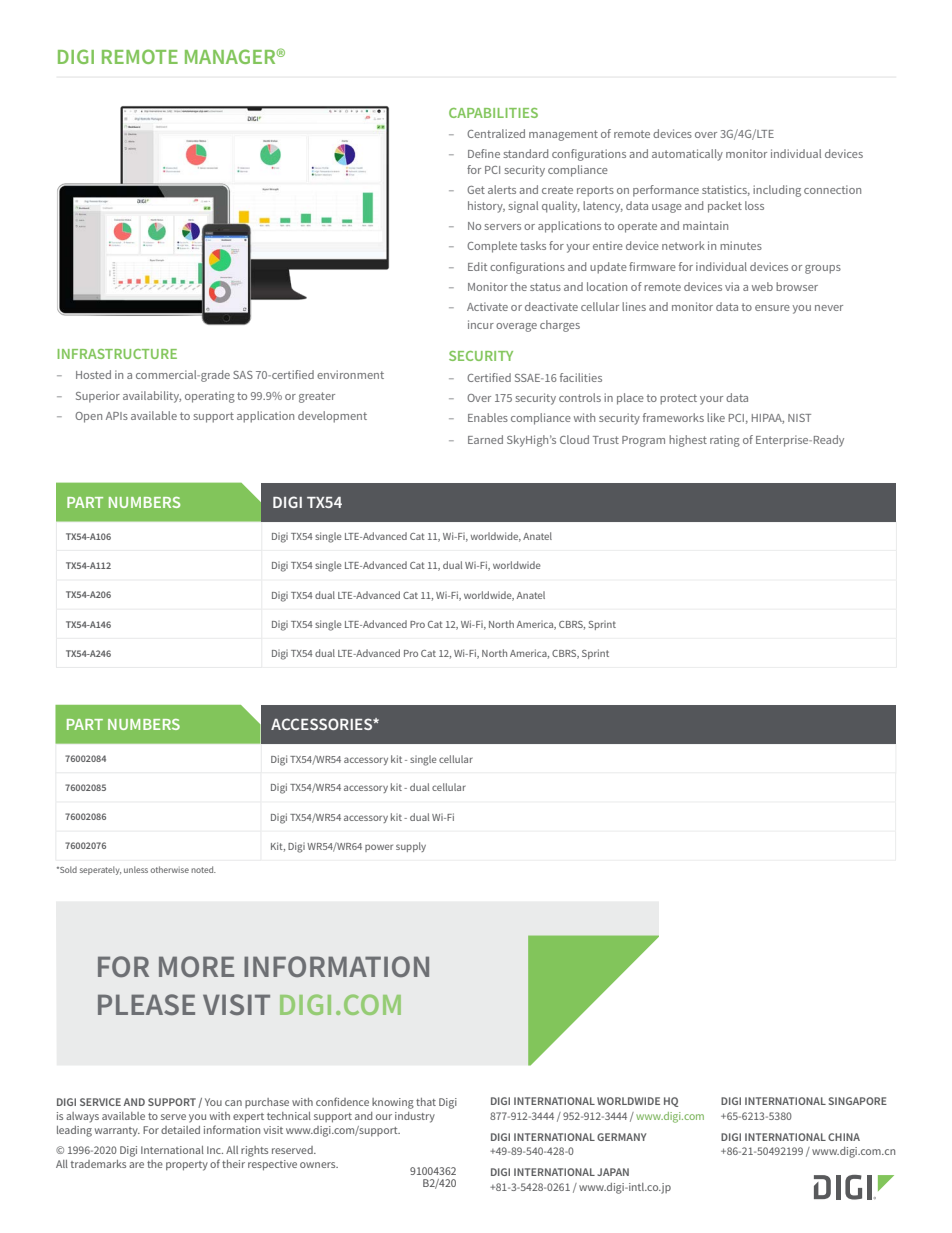 Image resolution: width=952 pixels, height=1233 pixels. Describe the element at coordinates (777, 191) in the screenshot. I see `including` at that location.
